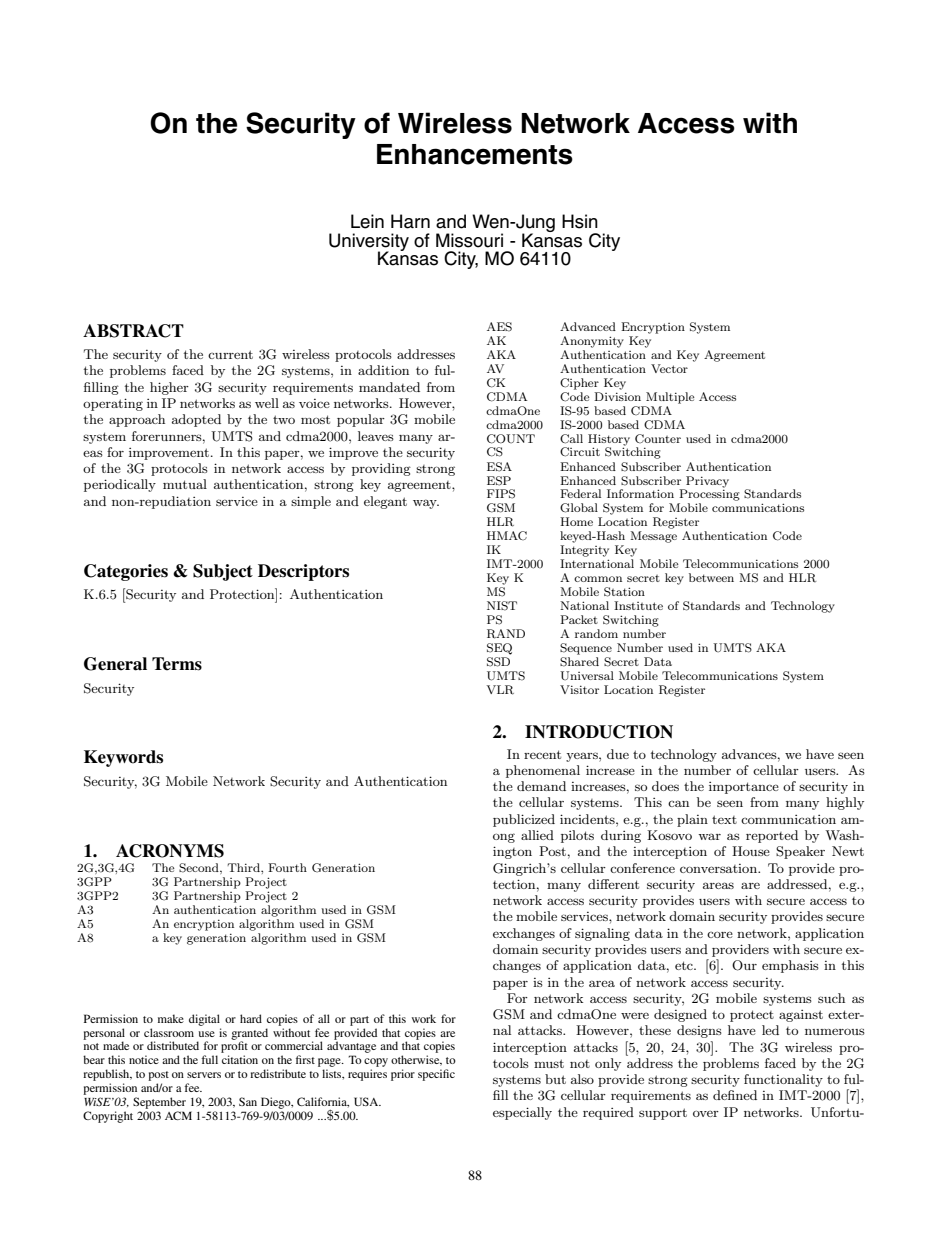 The height and width of the page is (1233, 952). What do you see at coordinates (580, 221) in the page?
I see `Hsin` at bounding box center [580, 221].
